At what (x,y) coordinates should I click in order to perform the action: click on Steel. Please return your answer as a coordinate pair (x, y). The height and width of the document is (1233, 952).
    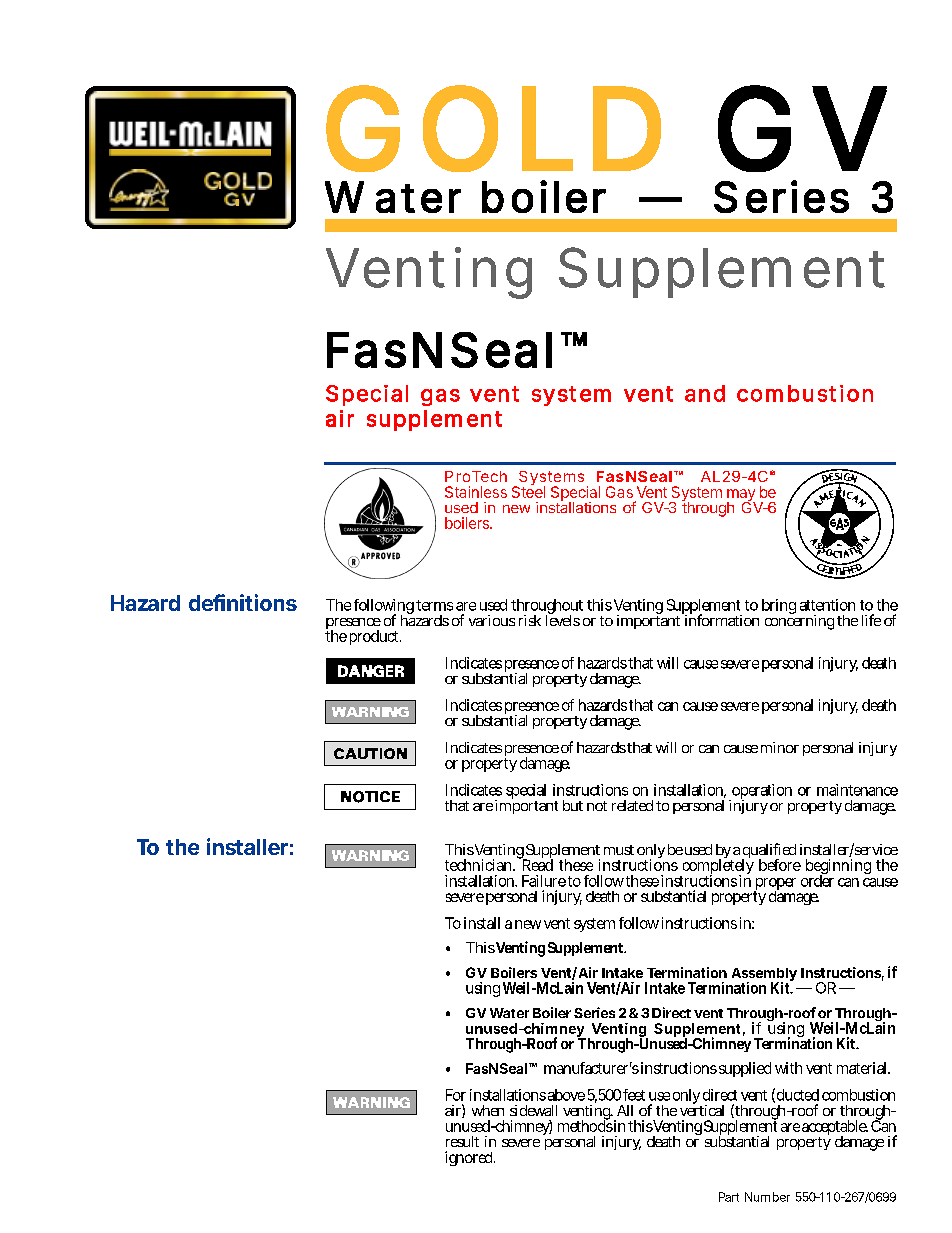
    Looking at the image, I should click on (528, 491).
